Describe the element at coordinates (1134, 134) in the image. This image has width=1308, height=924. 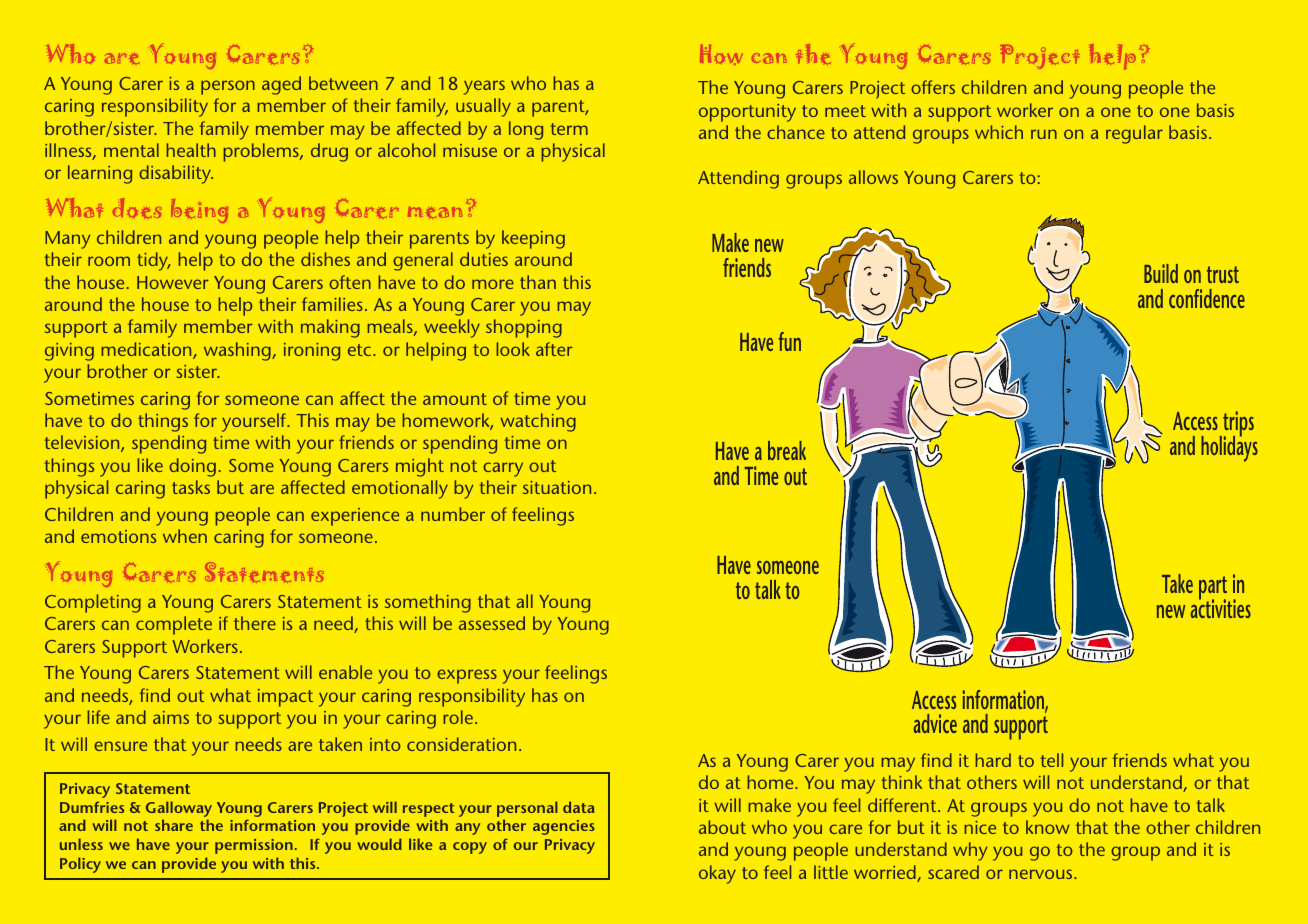
I see `regular` at that location.
